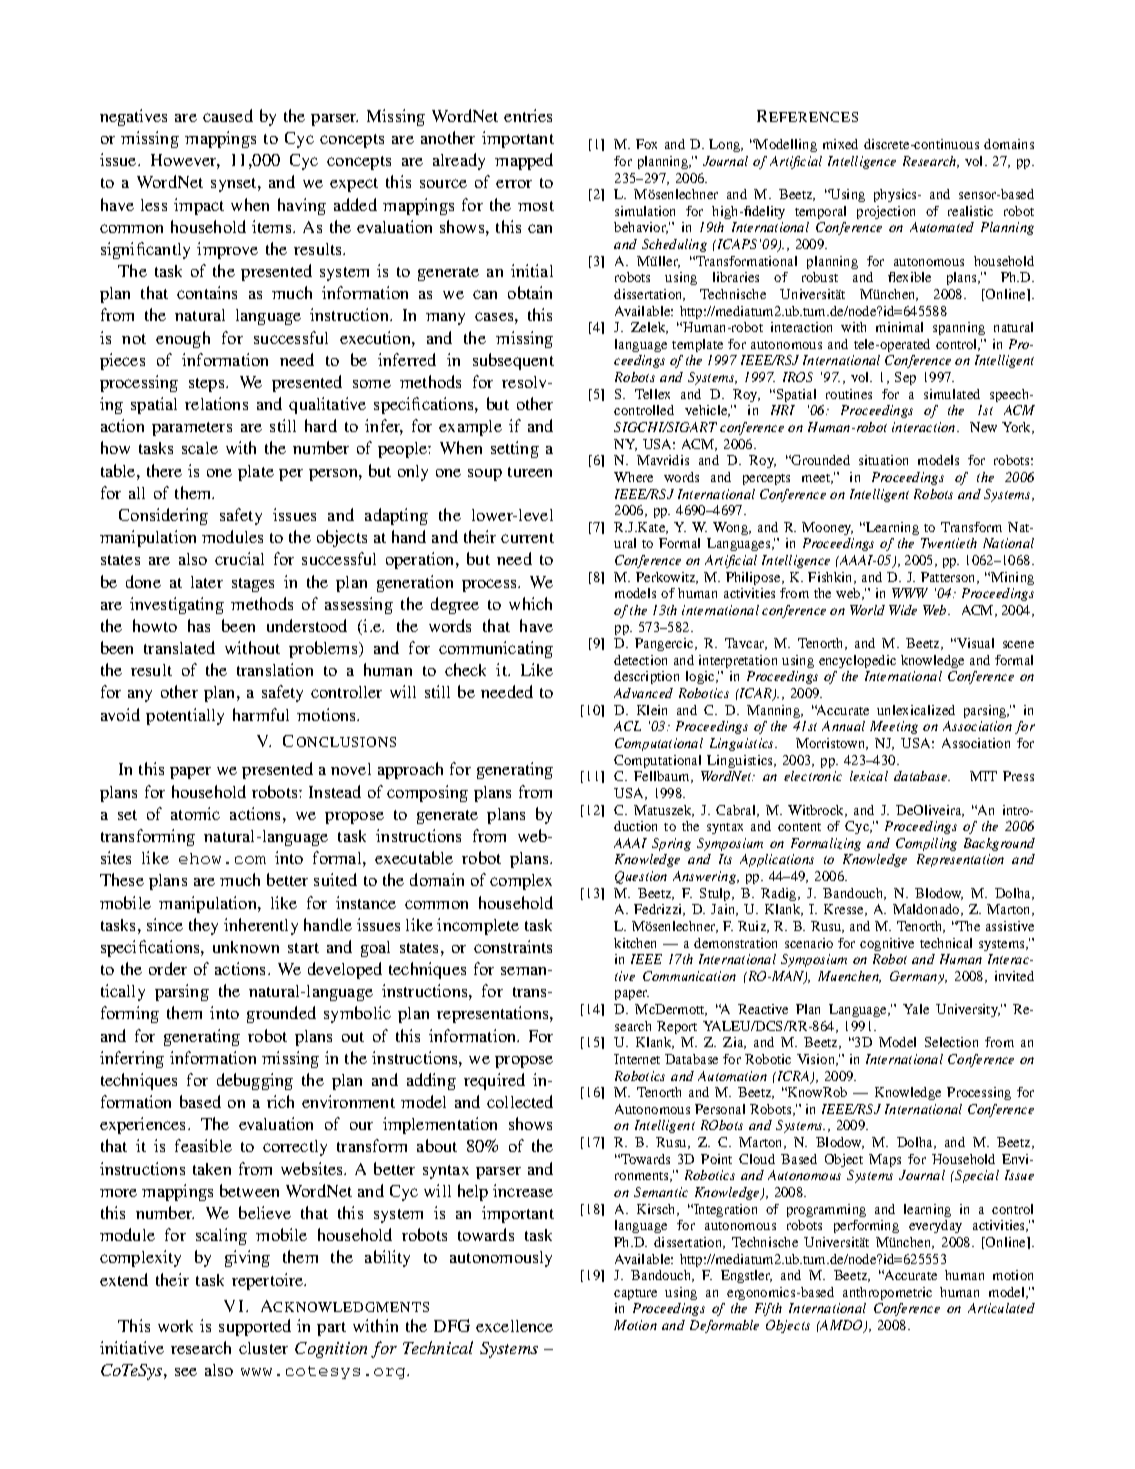 Image resolution: width=1135 pixels, height=1469 pixels. Describe the element at coordinates (1001, 1308) in the screenshot. I see `Articulated` at that location.
